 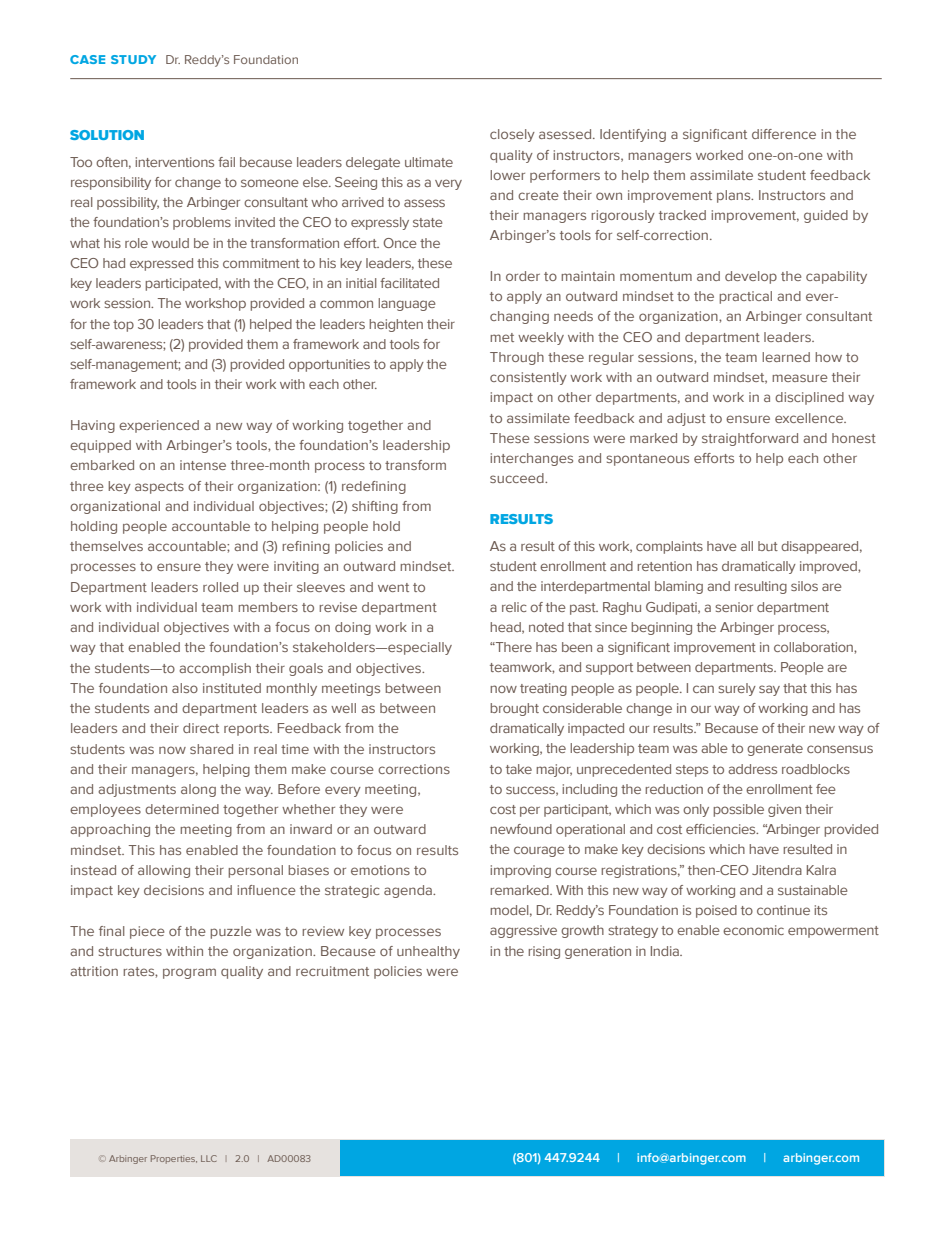 What do you see at coordinates (734, 607) in the screenshot?
I see `senior` at bounding box center [734, 607].
